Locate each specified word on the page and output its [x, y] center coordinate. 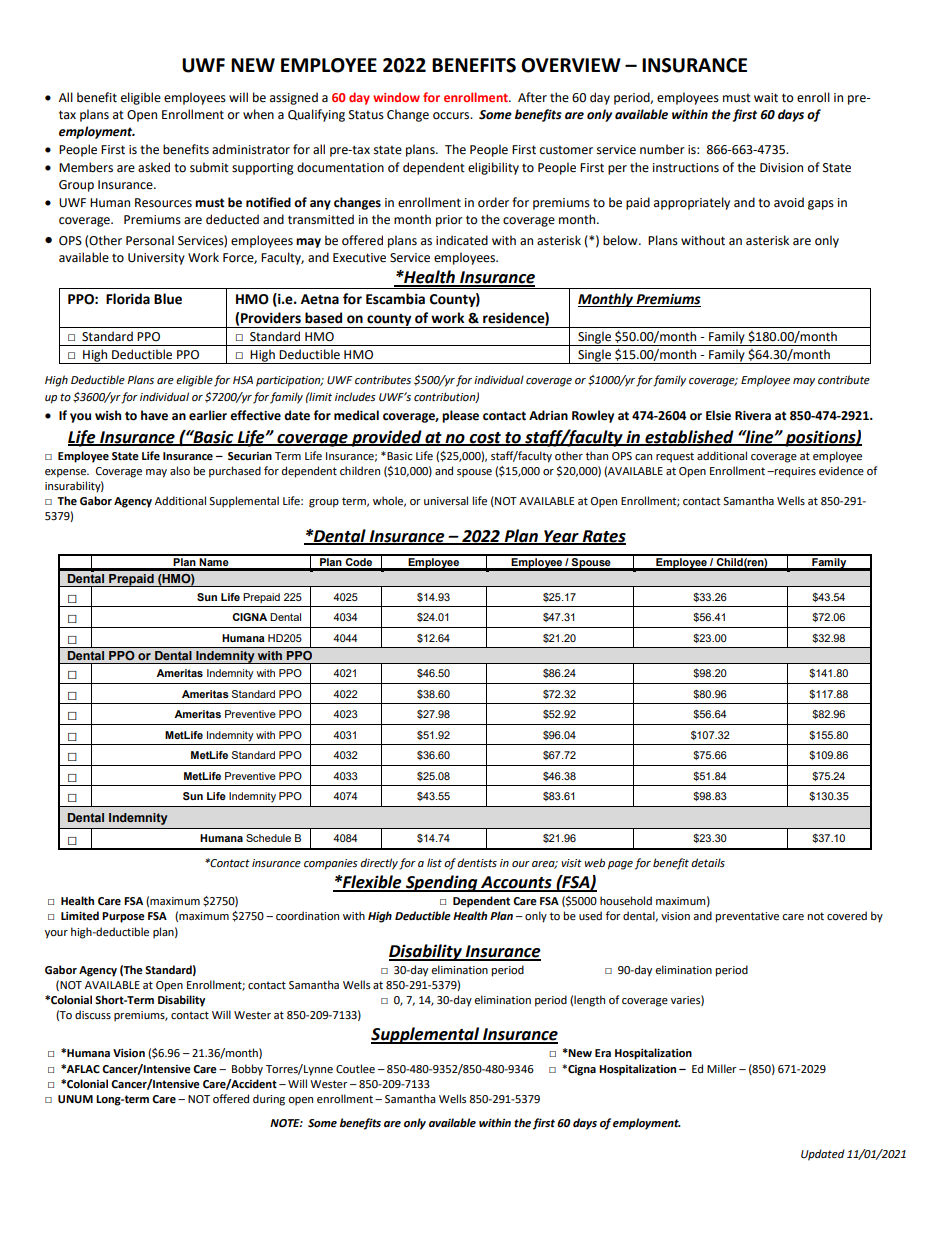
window [396, 97]
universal [446, 501]
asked [154, 167]
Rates [603, 537]
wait [766, 98]
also [180, 470]
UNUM [75, 1099]
